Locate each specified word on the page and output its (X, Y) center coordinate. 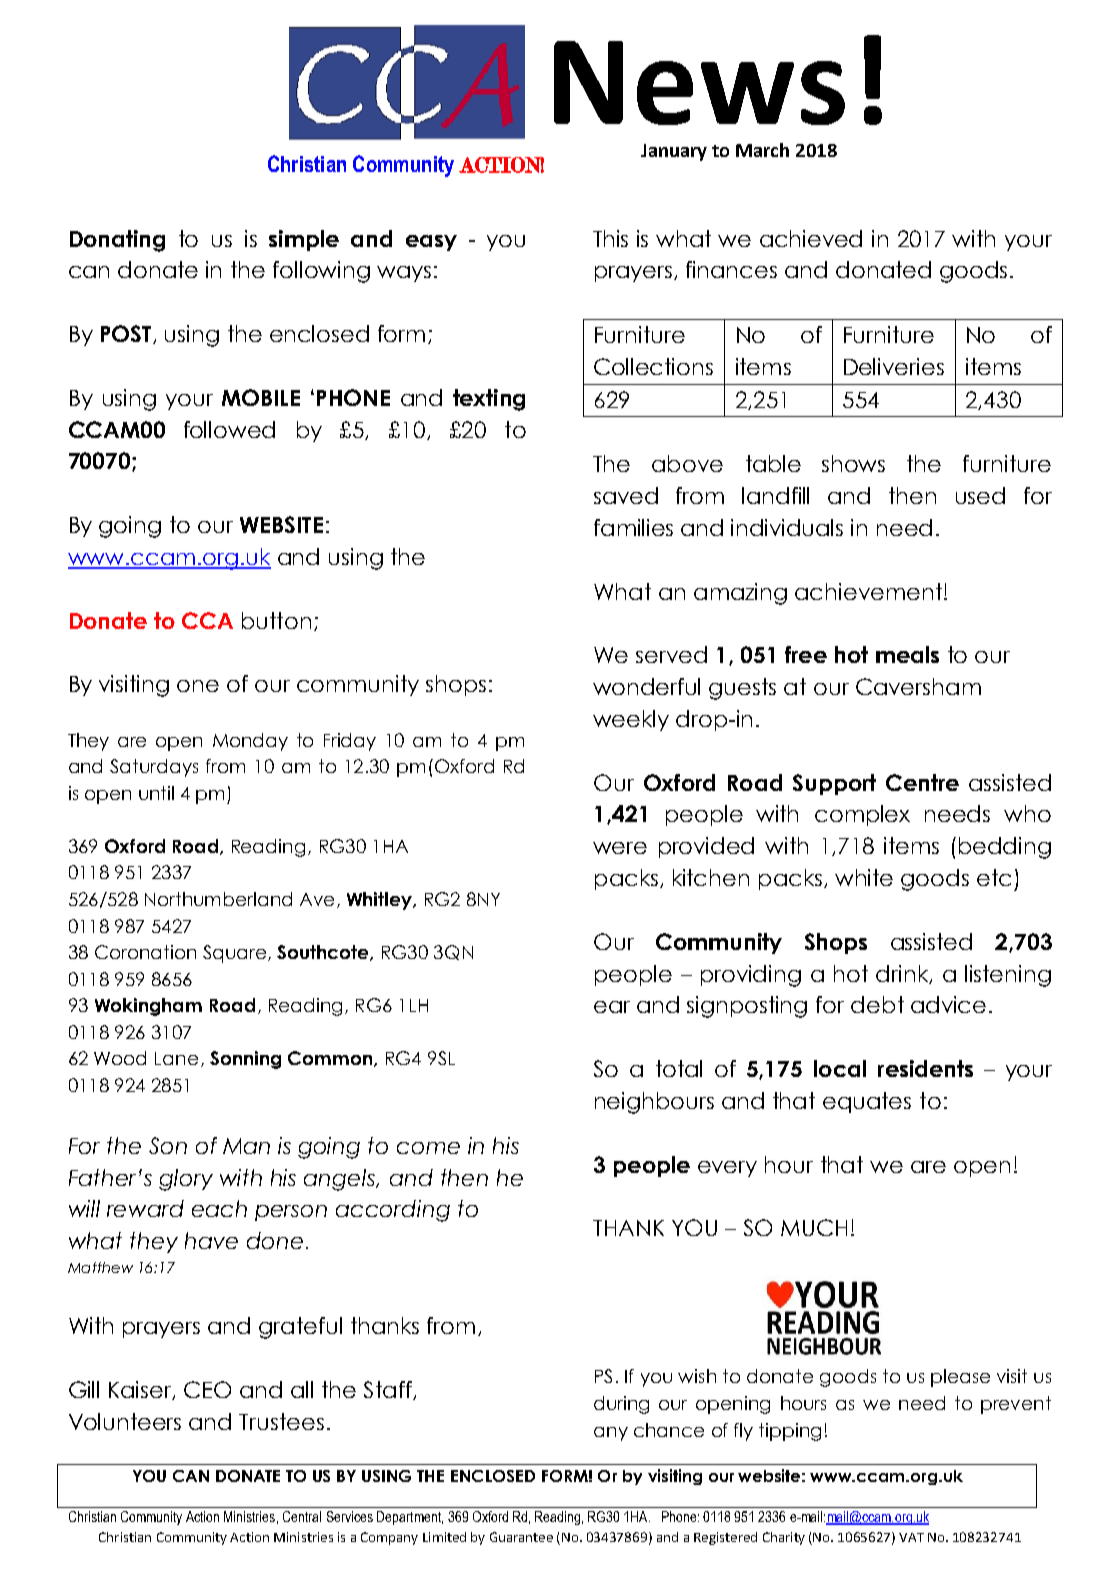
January (674, 152)
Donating (117, 241)
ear (612, 1007)
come (428, 1148)
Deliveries (894, 366)
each (219, 1208)
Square (234, 954)
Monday (250, 742)
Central (302, 1516)
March (762, 150)
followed (229, 429)
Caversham (918, 686)
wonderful (646, 686)
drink (903, 974)
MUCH (814, 1227)
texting (489, 400)
